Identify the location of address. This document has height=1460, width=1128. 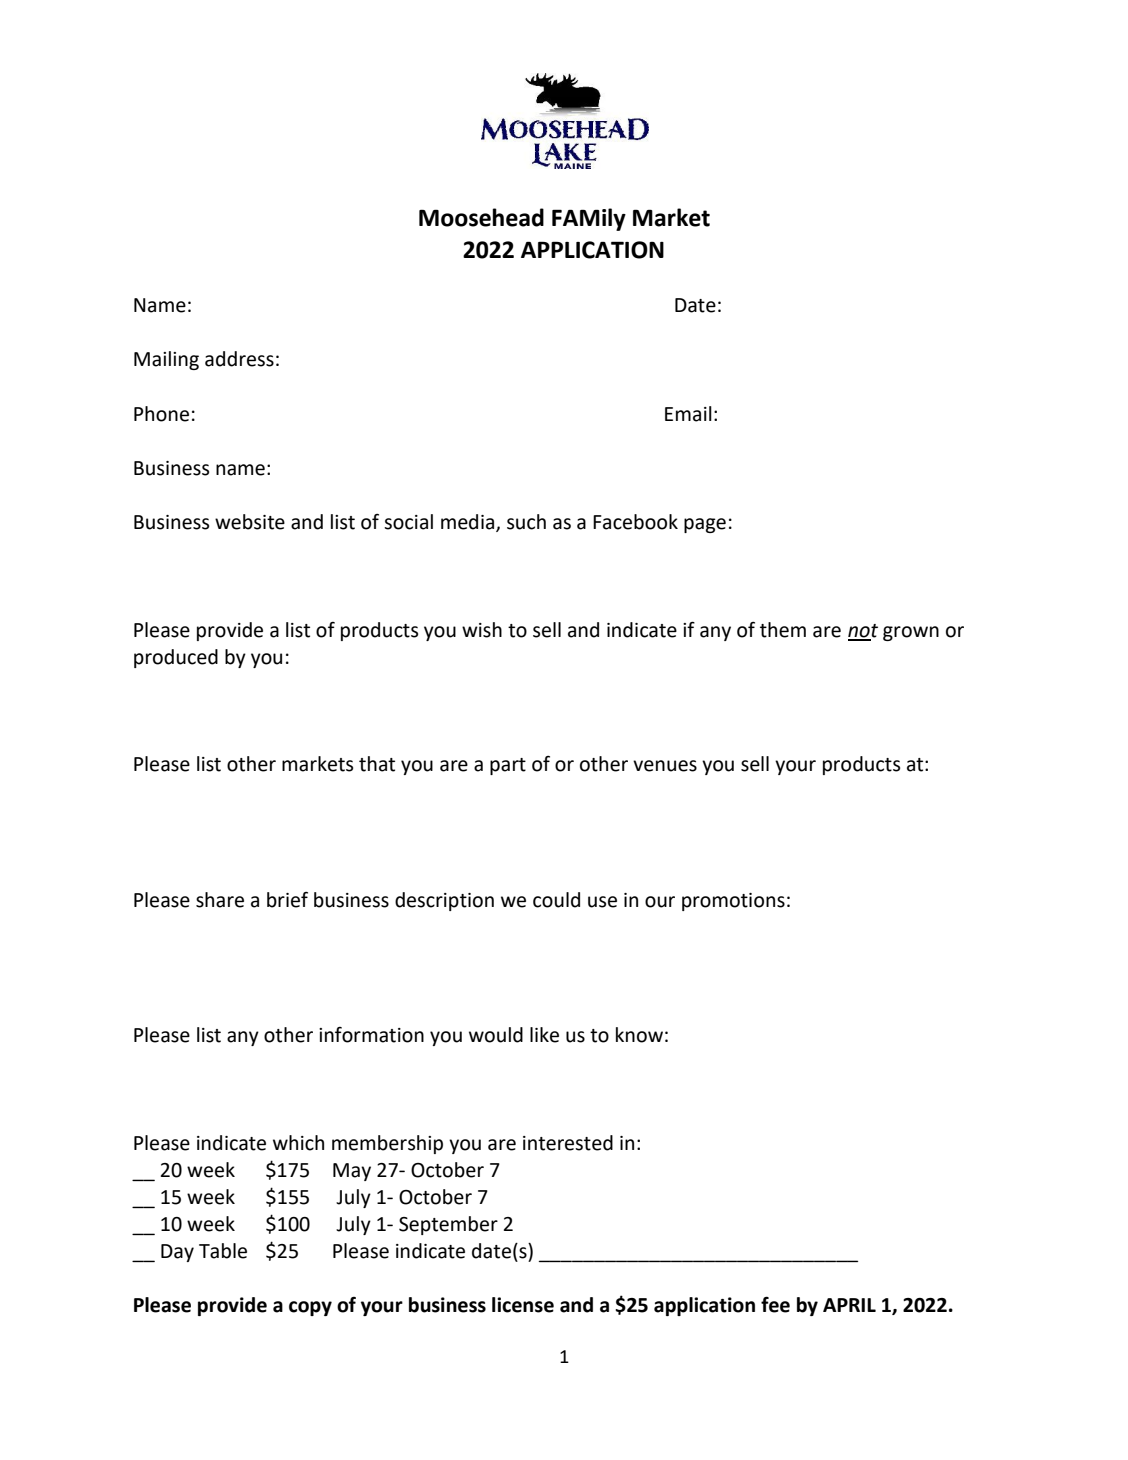
(239, 359).
